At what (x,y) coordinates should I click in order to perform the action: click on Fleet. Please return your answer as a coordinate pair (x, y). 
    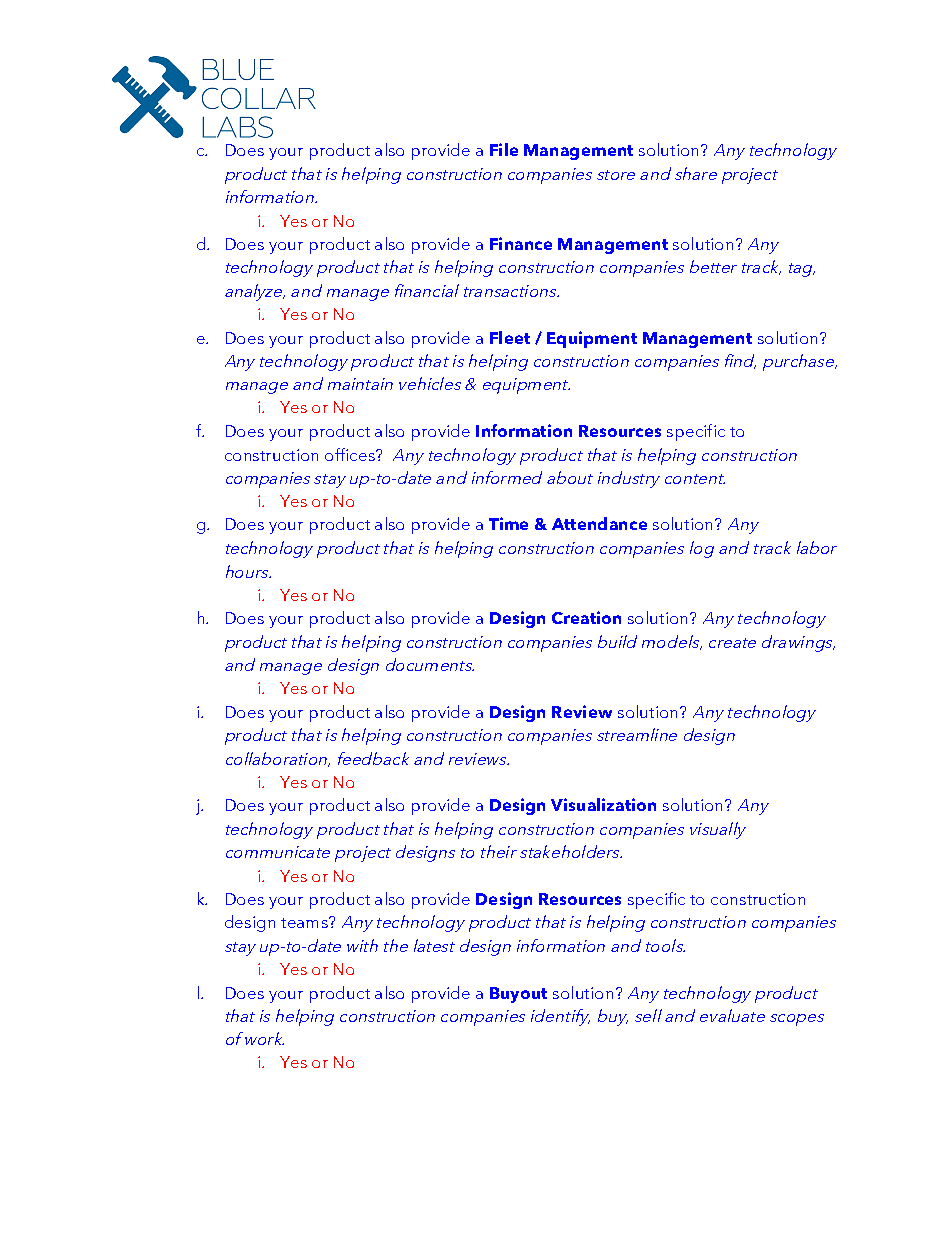
    Looking at the image, I should click on (510, 337).
